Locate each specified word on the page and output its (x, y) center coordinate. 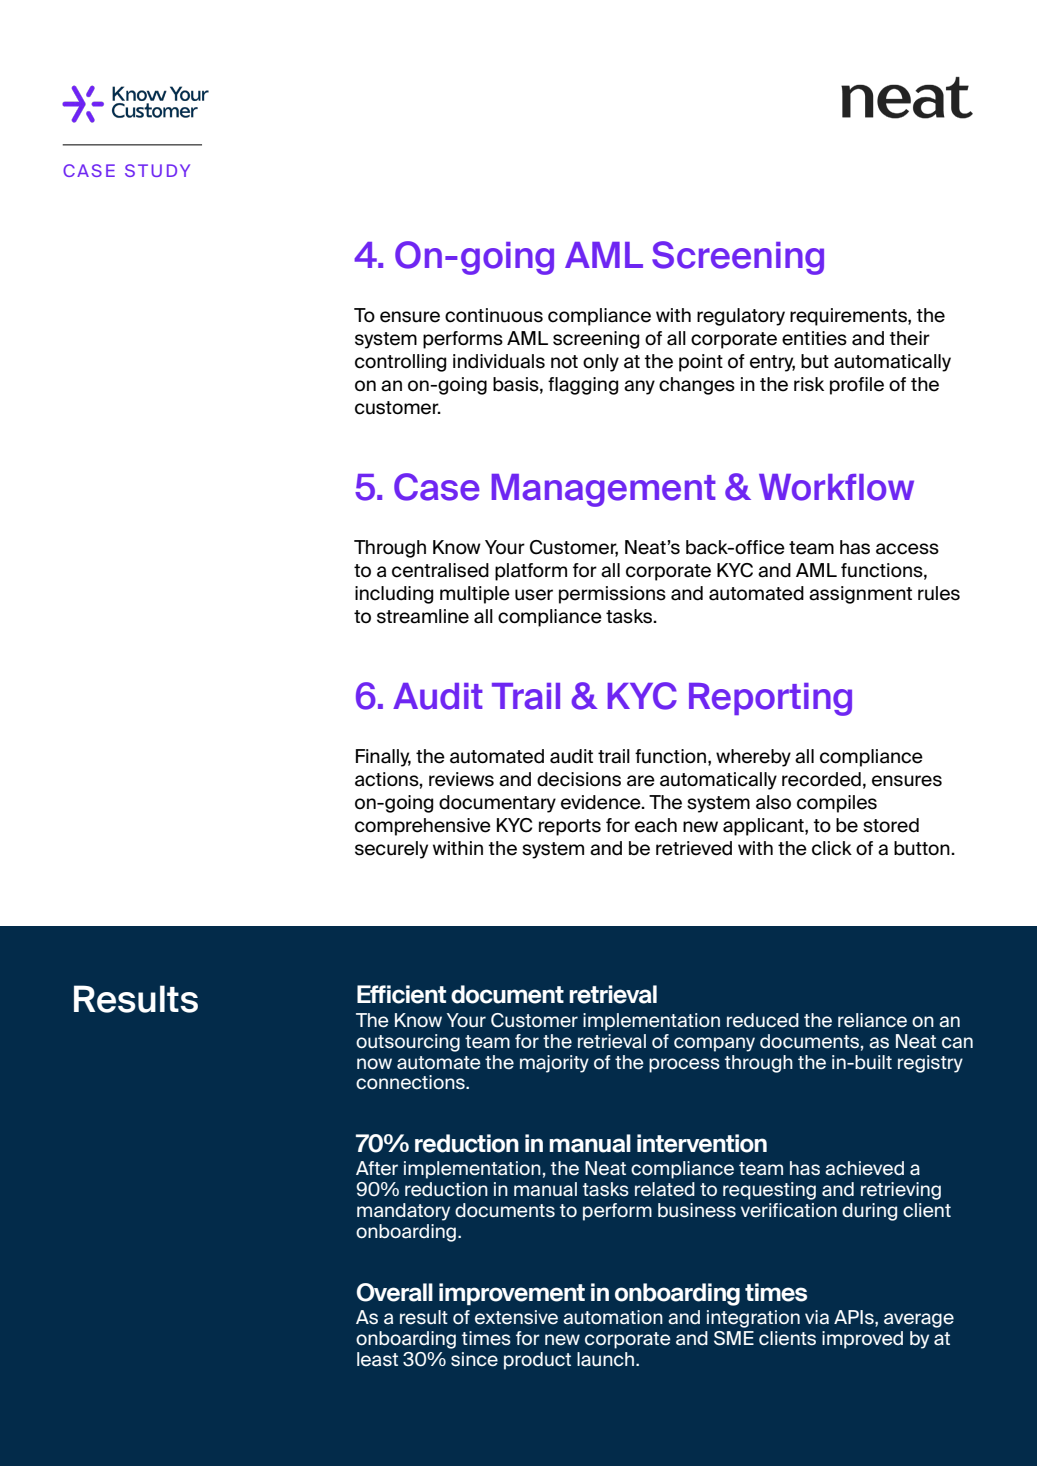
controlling (400, 363)
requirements (849, 317)
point (701, 363)
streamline (423, 616)
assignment (860, 595)
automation (613, 1317)
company (714, 1044)
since (474, 1359)
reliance (872, 1020)
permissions (612, 595)
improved (862, 1340)
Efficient (401, 994)
